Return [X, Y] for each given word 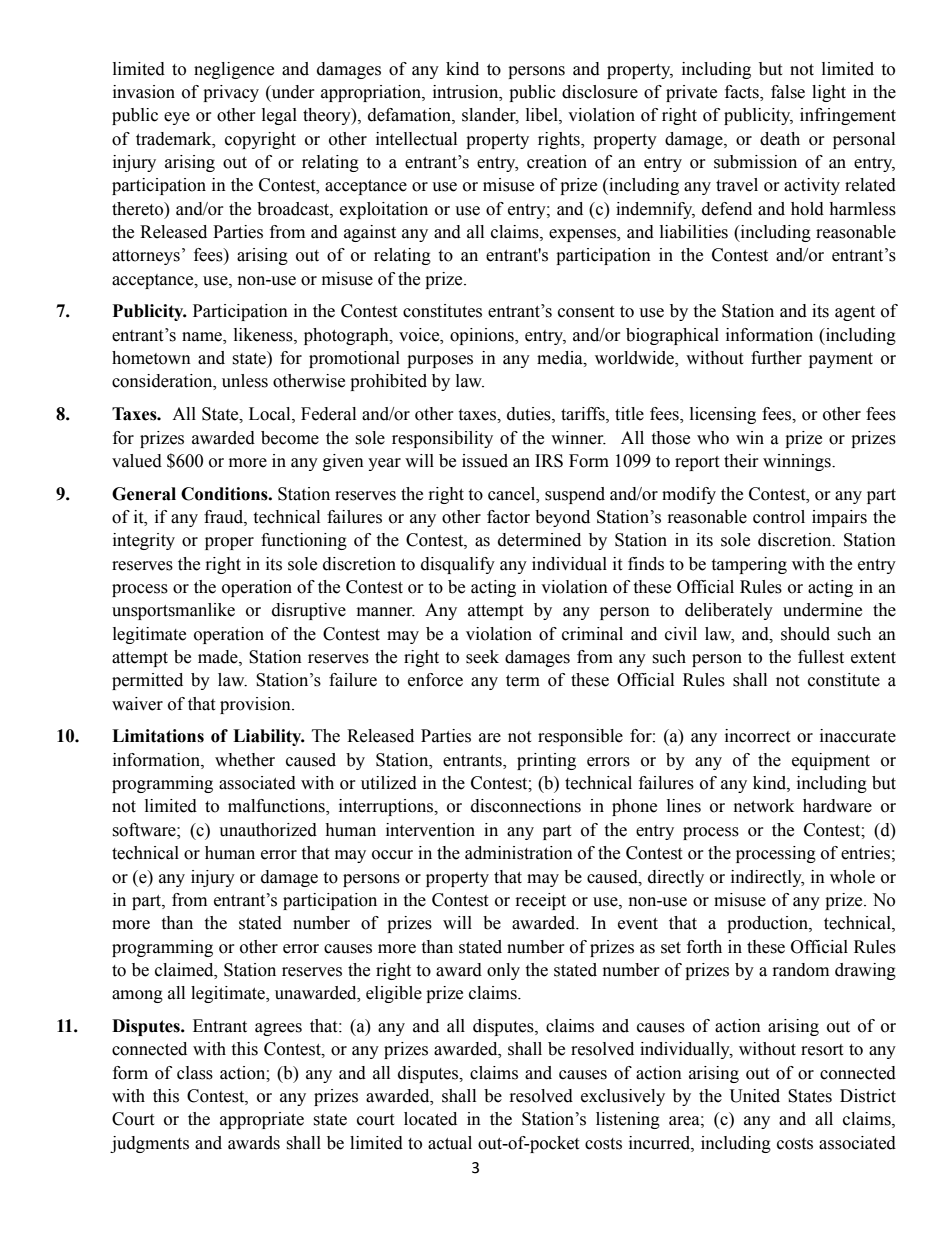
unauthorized [268, 830]
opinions [483, 336]
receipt [541, 901]
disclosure [600, 92]
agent [855, 313]
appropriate [262, 1120]
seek [482, 657]
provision [256, 705]
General [144, 494]
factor [508, 517]
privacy [231, 93]
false [788, 92]
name [203, 337]
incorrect [757, 736]
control [779, 517]
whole [852, 877]
